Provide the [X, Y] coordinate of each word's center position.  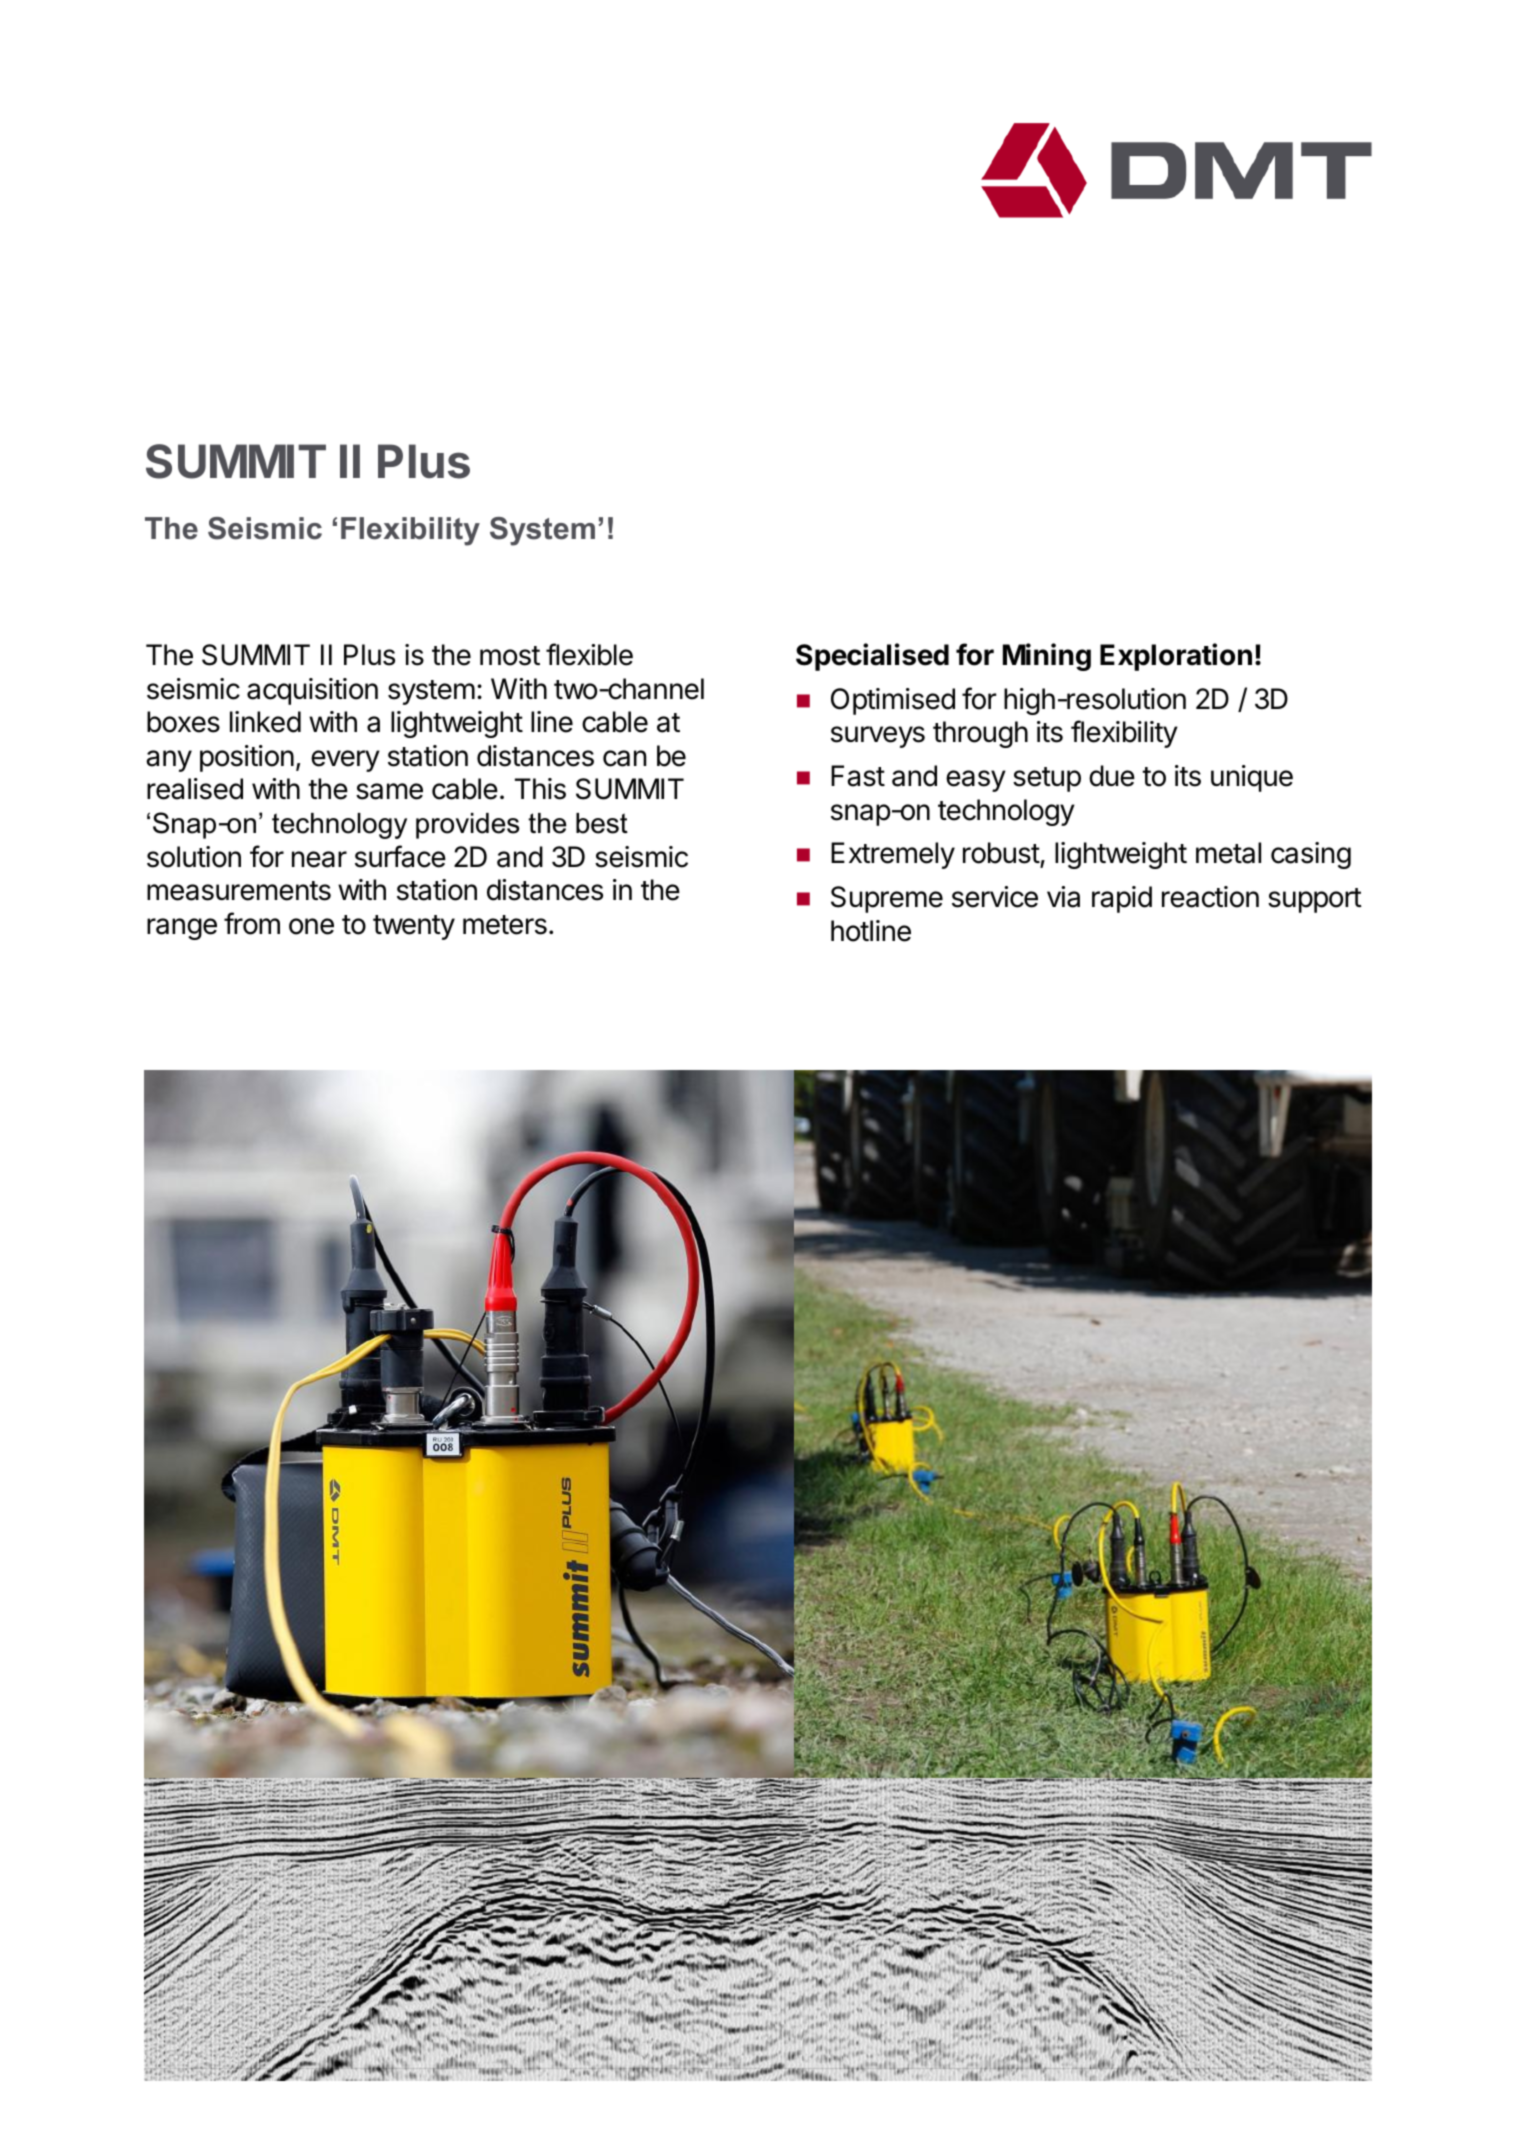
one [311, 926]
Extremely [893, 855]
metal [1228, 853]
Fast [858, 776]
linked [265, 722]
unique [1252, 778]
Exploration [1176, 657]
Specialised [872, 657]
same [389, 791]
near [319, 859]
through [980, 734]
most [510, 656]
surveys [878, 737]
